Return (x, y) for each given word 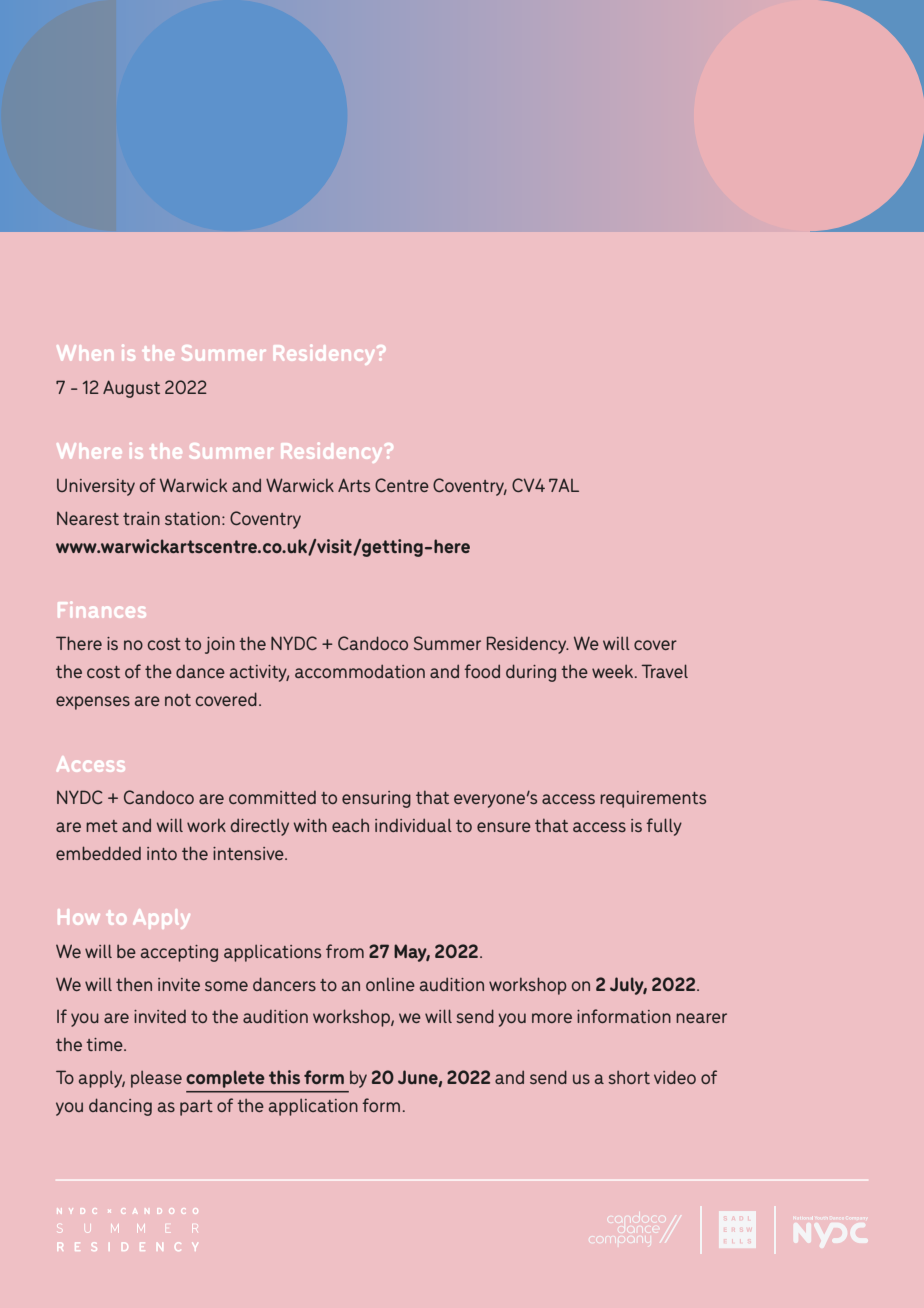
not (178, 700)
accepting (179, 953)
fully (664, 827)
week (614, 671)
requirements (653, 799)
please (156, 1079)
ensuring (376, 799)
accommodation (360, 671)
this (284, 1077)
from (345, 951)
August (131, 389)
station (192, 518)
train (141, 518)
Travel (664, 671)
